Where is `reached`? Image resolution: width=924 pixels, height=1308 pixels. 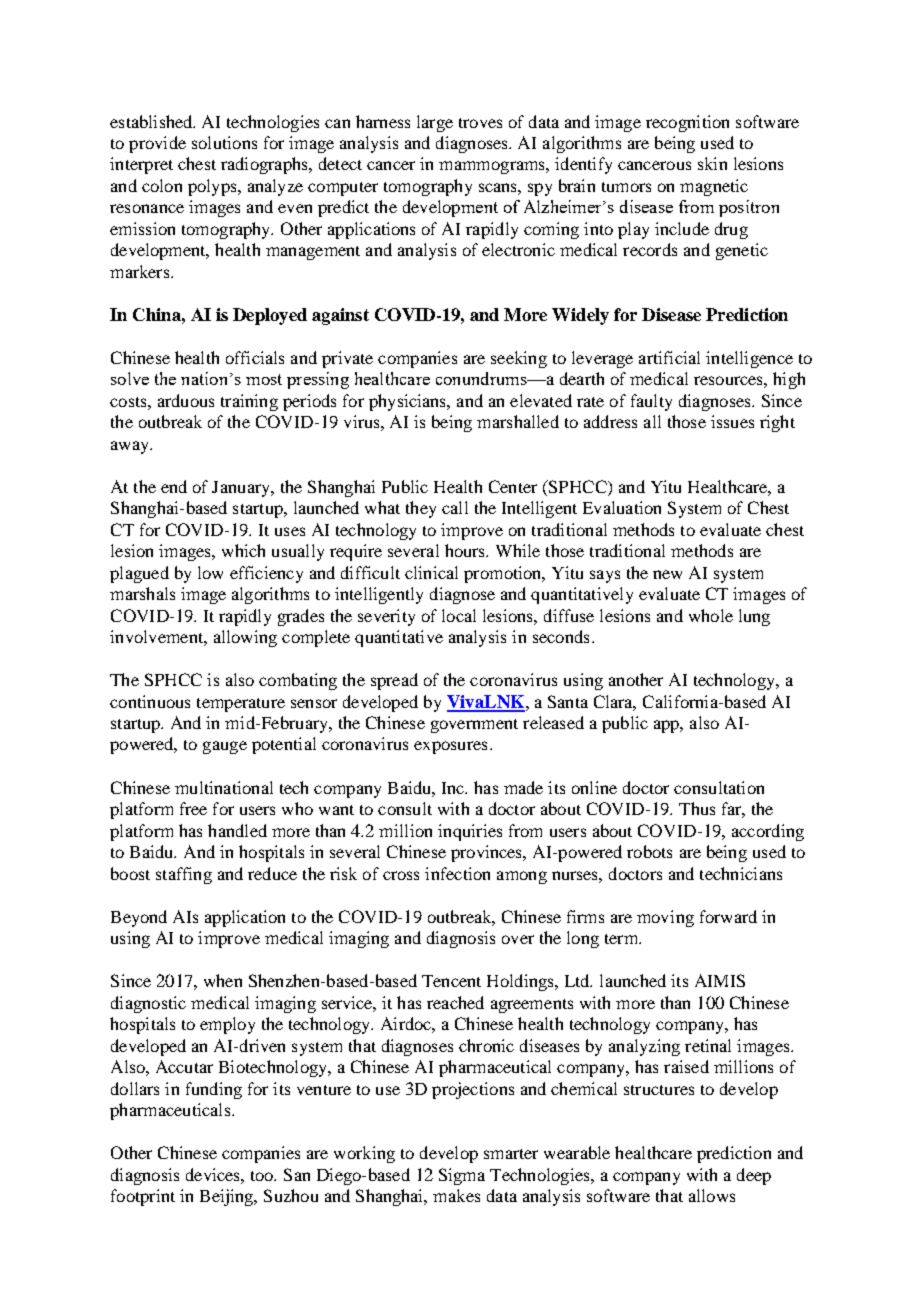 reached is located at coordinates (455, 1002).
